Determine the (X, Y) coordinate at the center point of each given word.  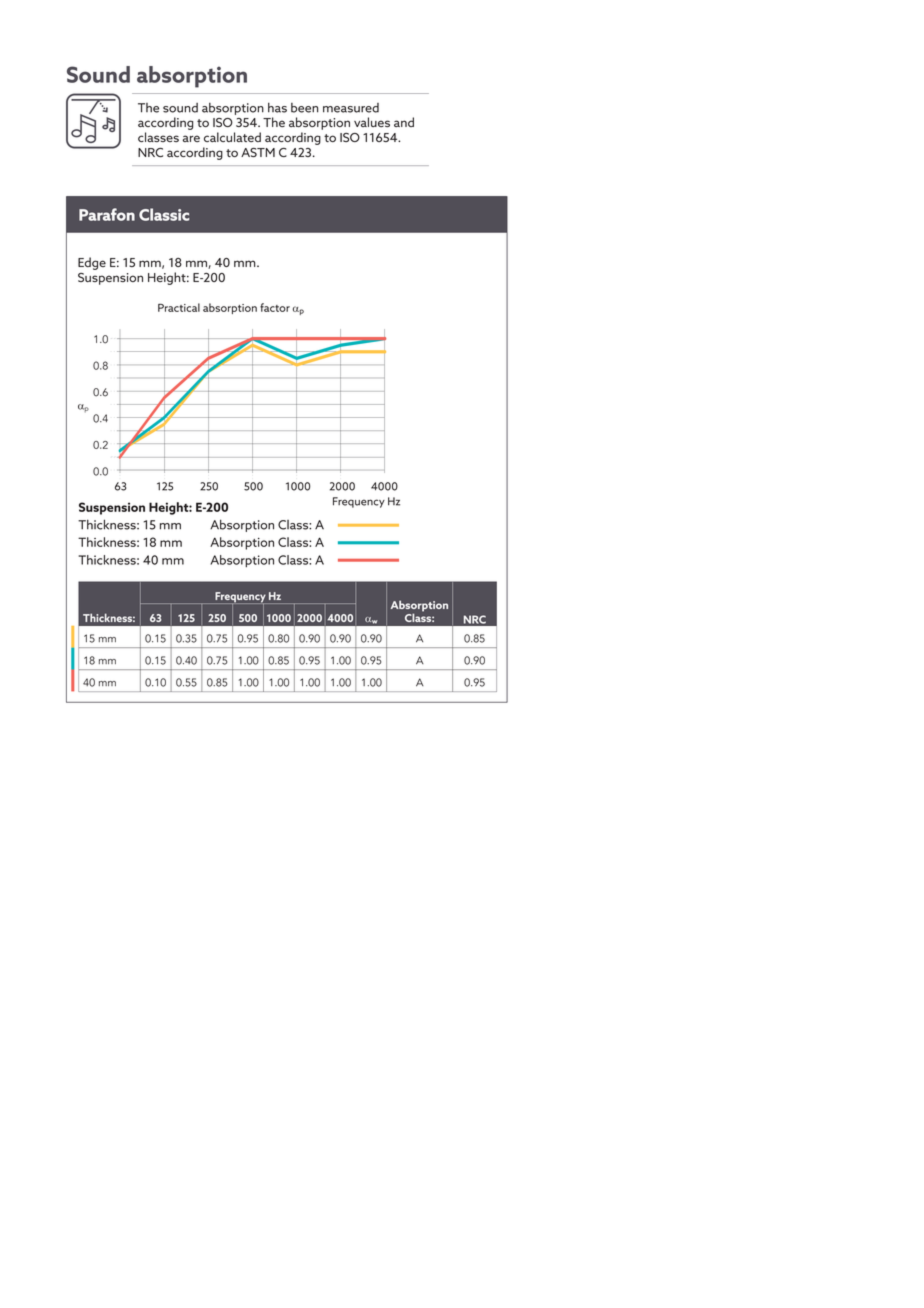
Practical (179, 307)
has (277, 107)
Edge (92, 263)
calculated (232, 137)
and (404, 122)
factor (275, 307)
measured (351, 108)
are (191, 138)
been (304, 108)
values (372, 122)
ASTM (258, 152)
